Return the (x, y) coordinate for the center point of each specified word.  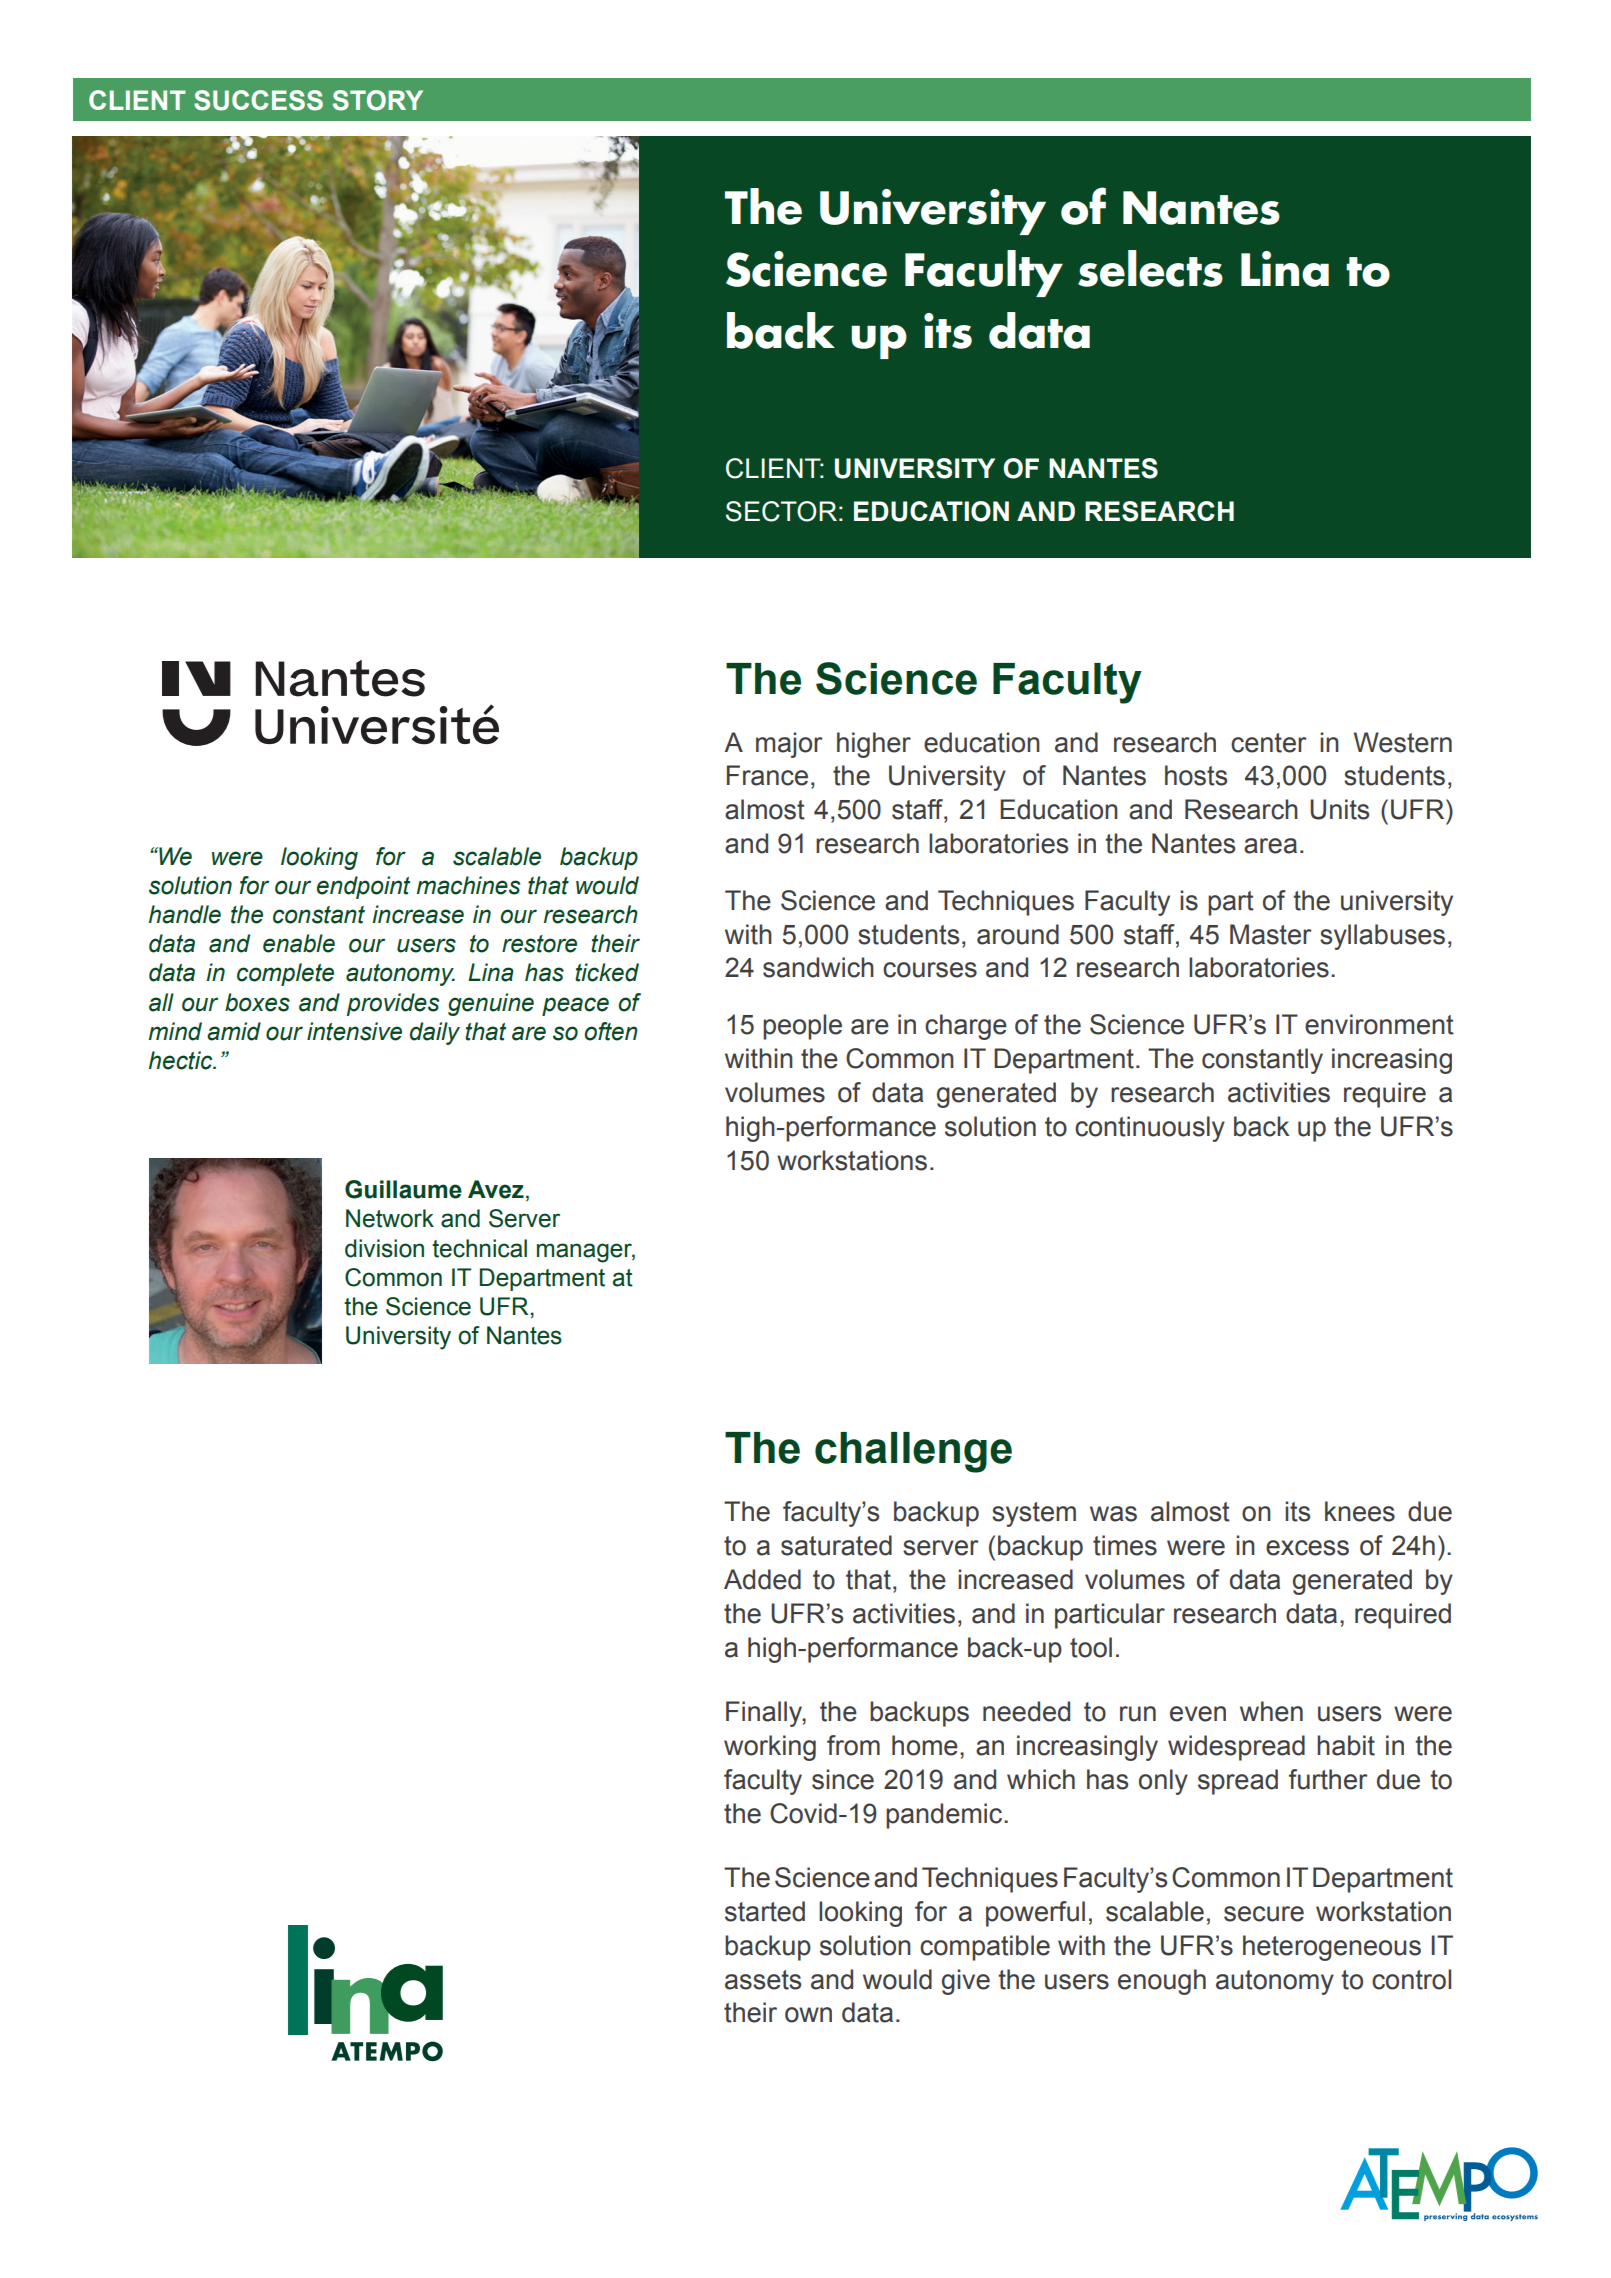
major (789, 745)
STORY (378, 100)
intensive (354, 1031)
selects (1150, 268)
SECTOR (781, 511)
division (384, 1248)
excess (1307, 1548)
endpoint (363, 887)
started (765, 1911)
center (1269, 743)
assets (763, 1980)
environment (1379, 1024)
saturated (836, 1545)
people (802, 1027)
